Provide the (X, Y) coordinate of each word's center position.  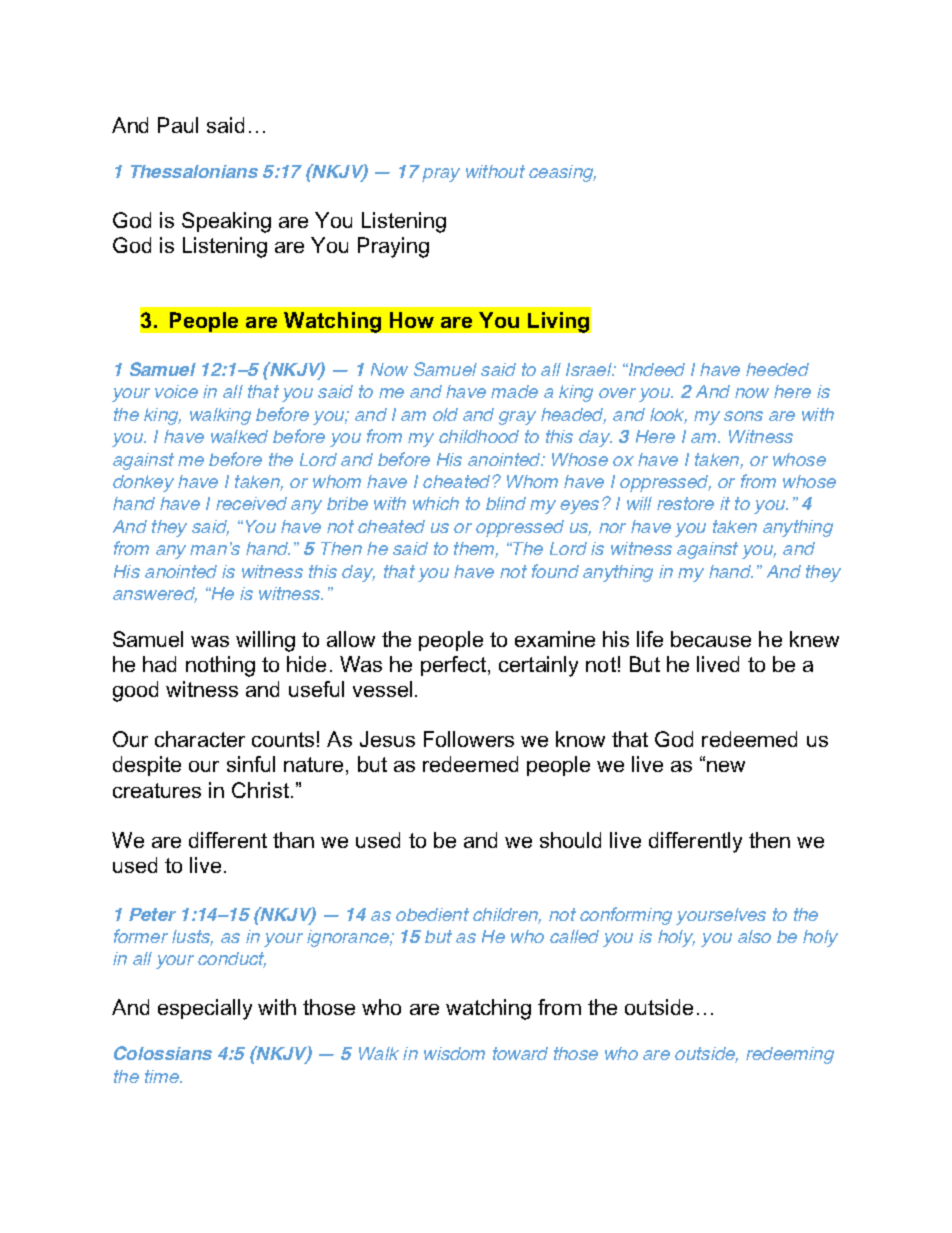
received (251, 503)
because (711, 639)
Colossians (163, 1053)
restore (685, 503)
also (754, 936)
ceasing (562, 173)
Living (558, 322)
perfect (453, 666)
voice (176, 391)
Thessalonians (194, 171)
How (412, 320)
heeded (777, 369)
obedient (432, 914)
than (293, 840)
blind (506, 503)
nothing (220, 666)
